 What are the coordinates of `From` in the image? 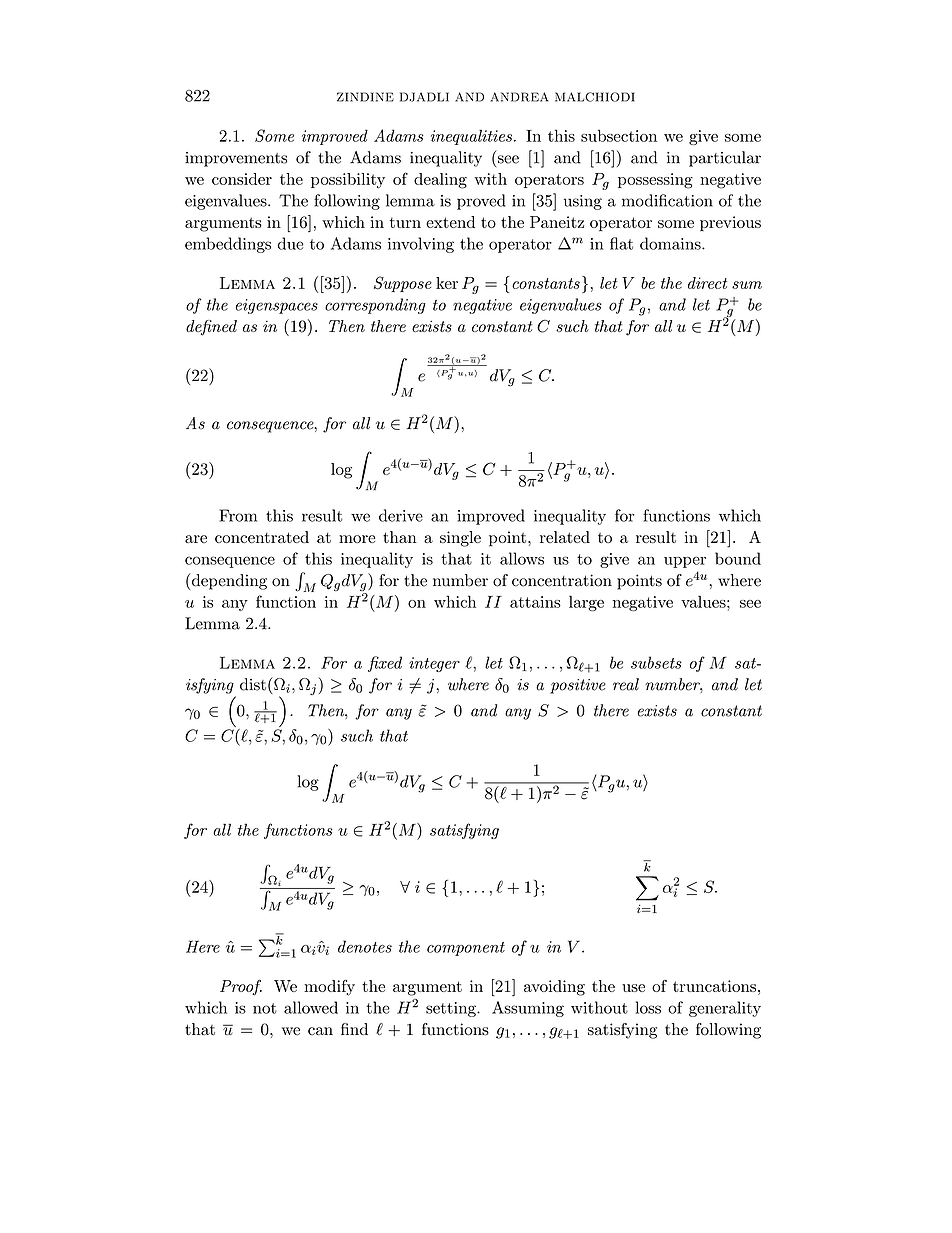 It's located at (238, 515).
